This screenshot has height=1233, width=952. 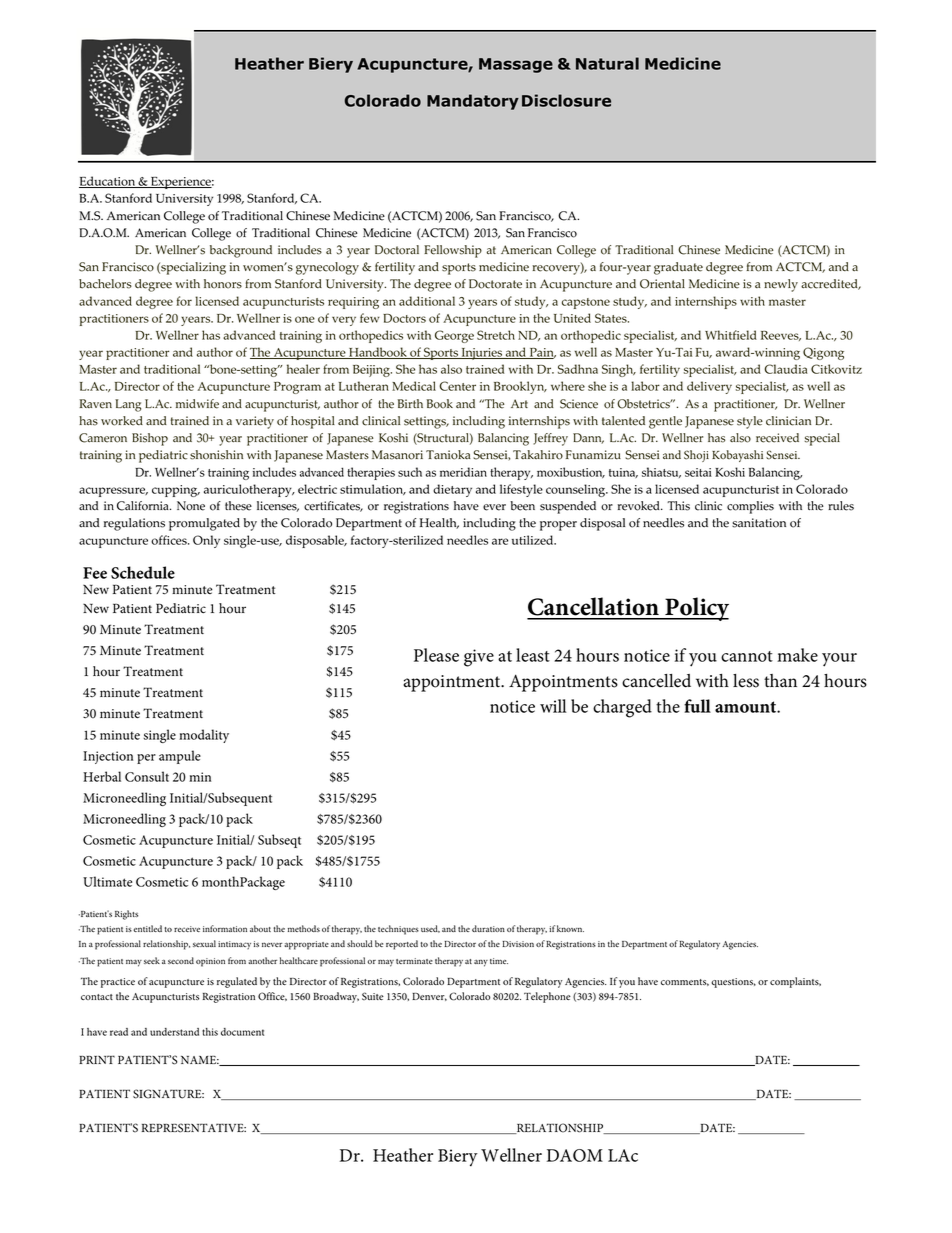 What do you see at coordinates (108, 182) in the screenshot?
I see `Education` at bounding box center [108, 182].
